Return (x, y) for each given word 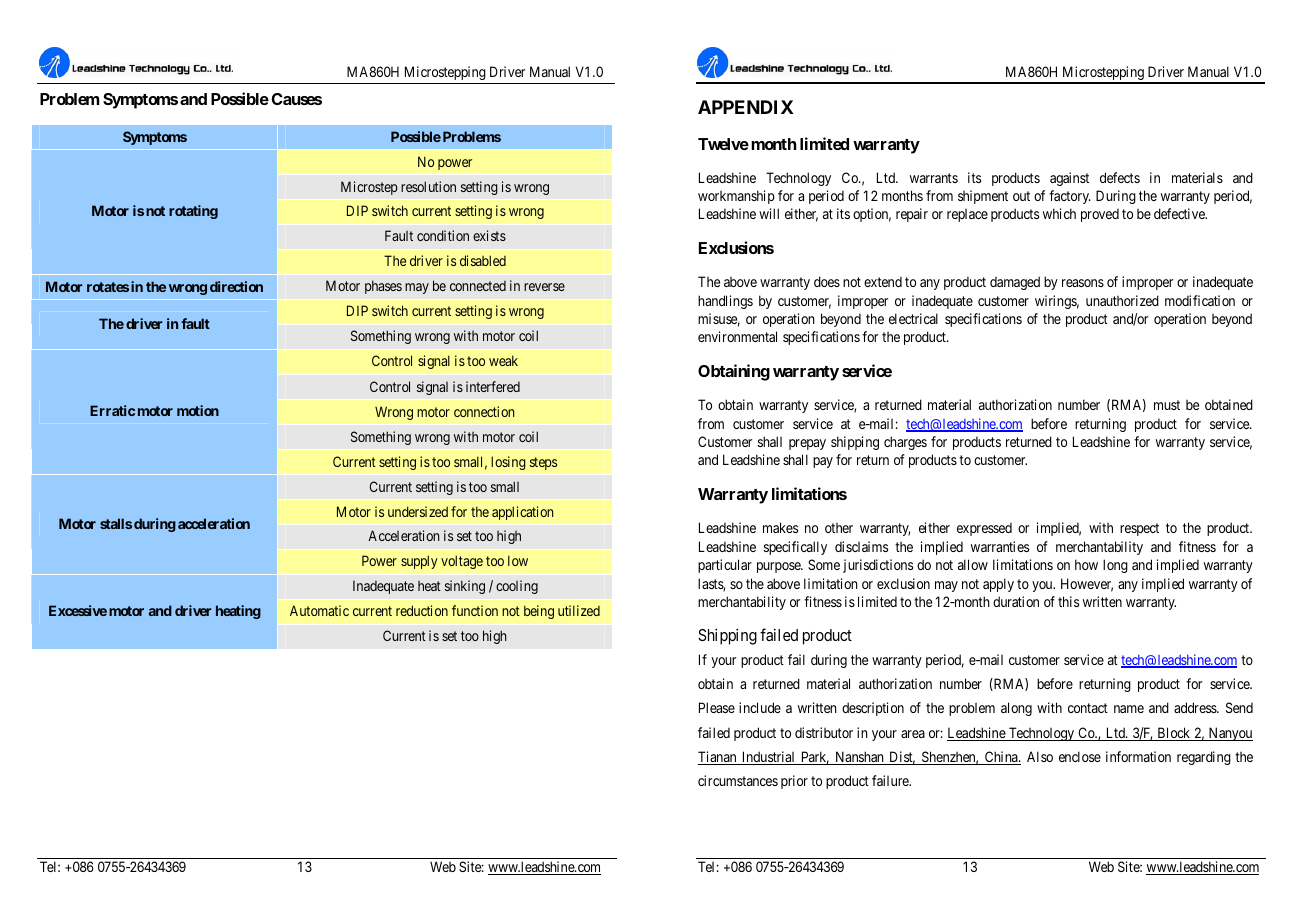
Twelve (723, 144)
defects (1120, 177)
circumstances (738, 780)
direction (236, 286)
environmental (737, 336)
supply (419, 562)
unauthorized (1122, 300)
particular (725, 566)
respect (1139, 529)
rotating (193, 212)
